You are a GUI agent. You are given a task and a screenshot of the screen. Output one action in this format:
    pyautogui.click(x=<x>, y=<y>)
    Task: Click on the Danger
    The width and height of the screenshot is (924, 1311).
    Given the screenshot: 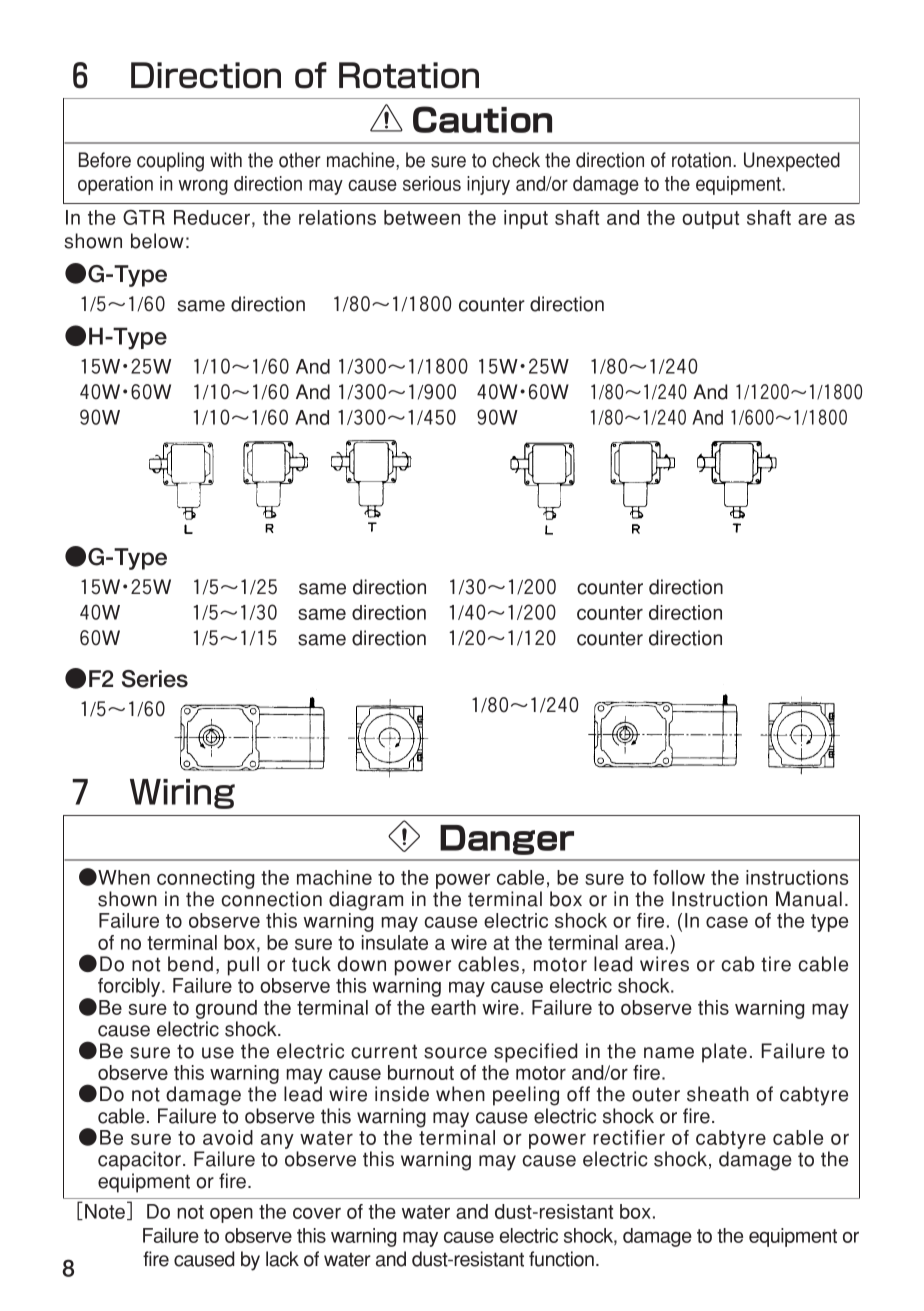 What is the action you would take?
    pyautogui.click(x=507, y=840)
